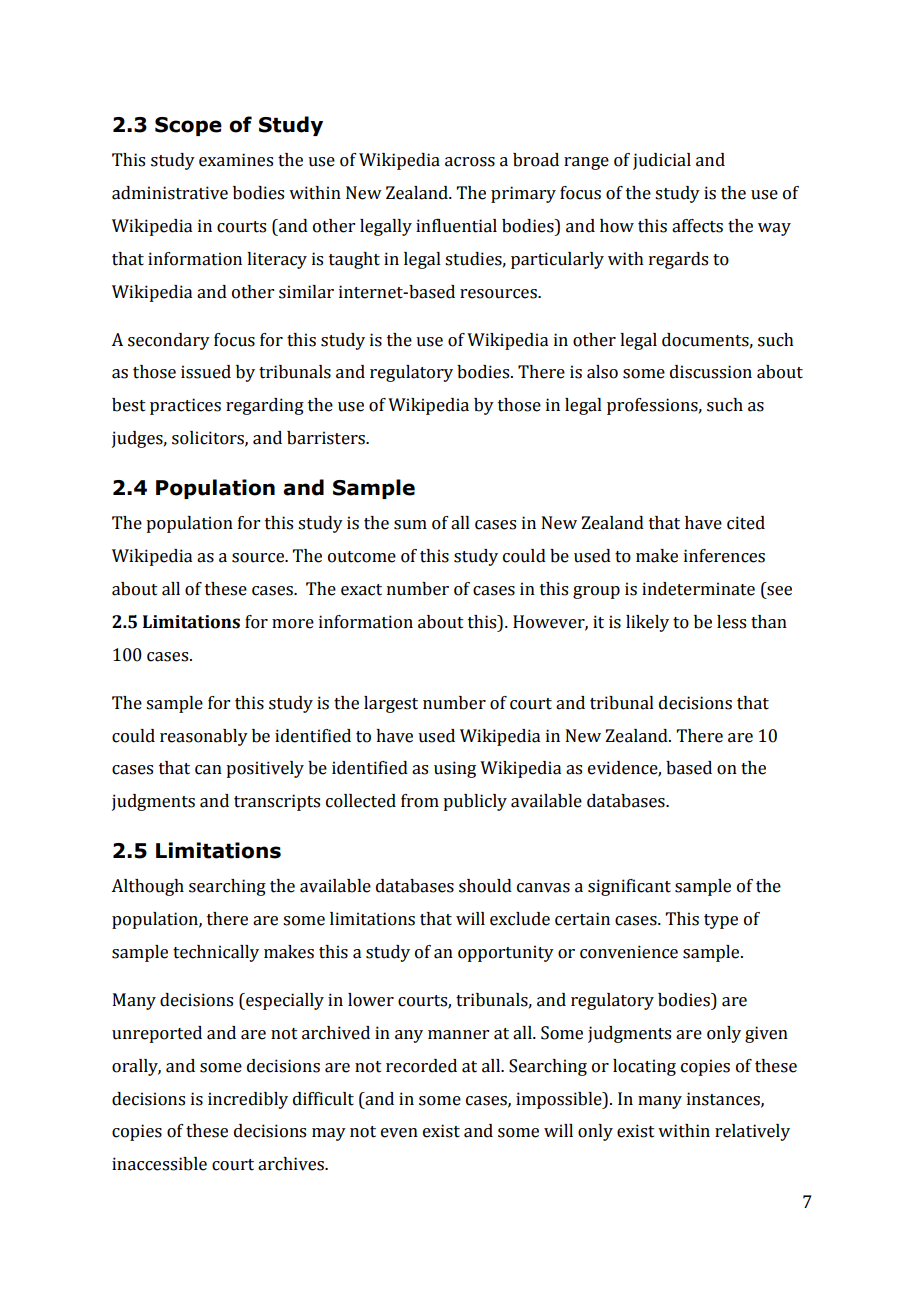 The height and width of the page is (1308, 924). Describe the element at coordinates (293, 624) in the page. I see `more` at that location.
